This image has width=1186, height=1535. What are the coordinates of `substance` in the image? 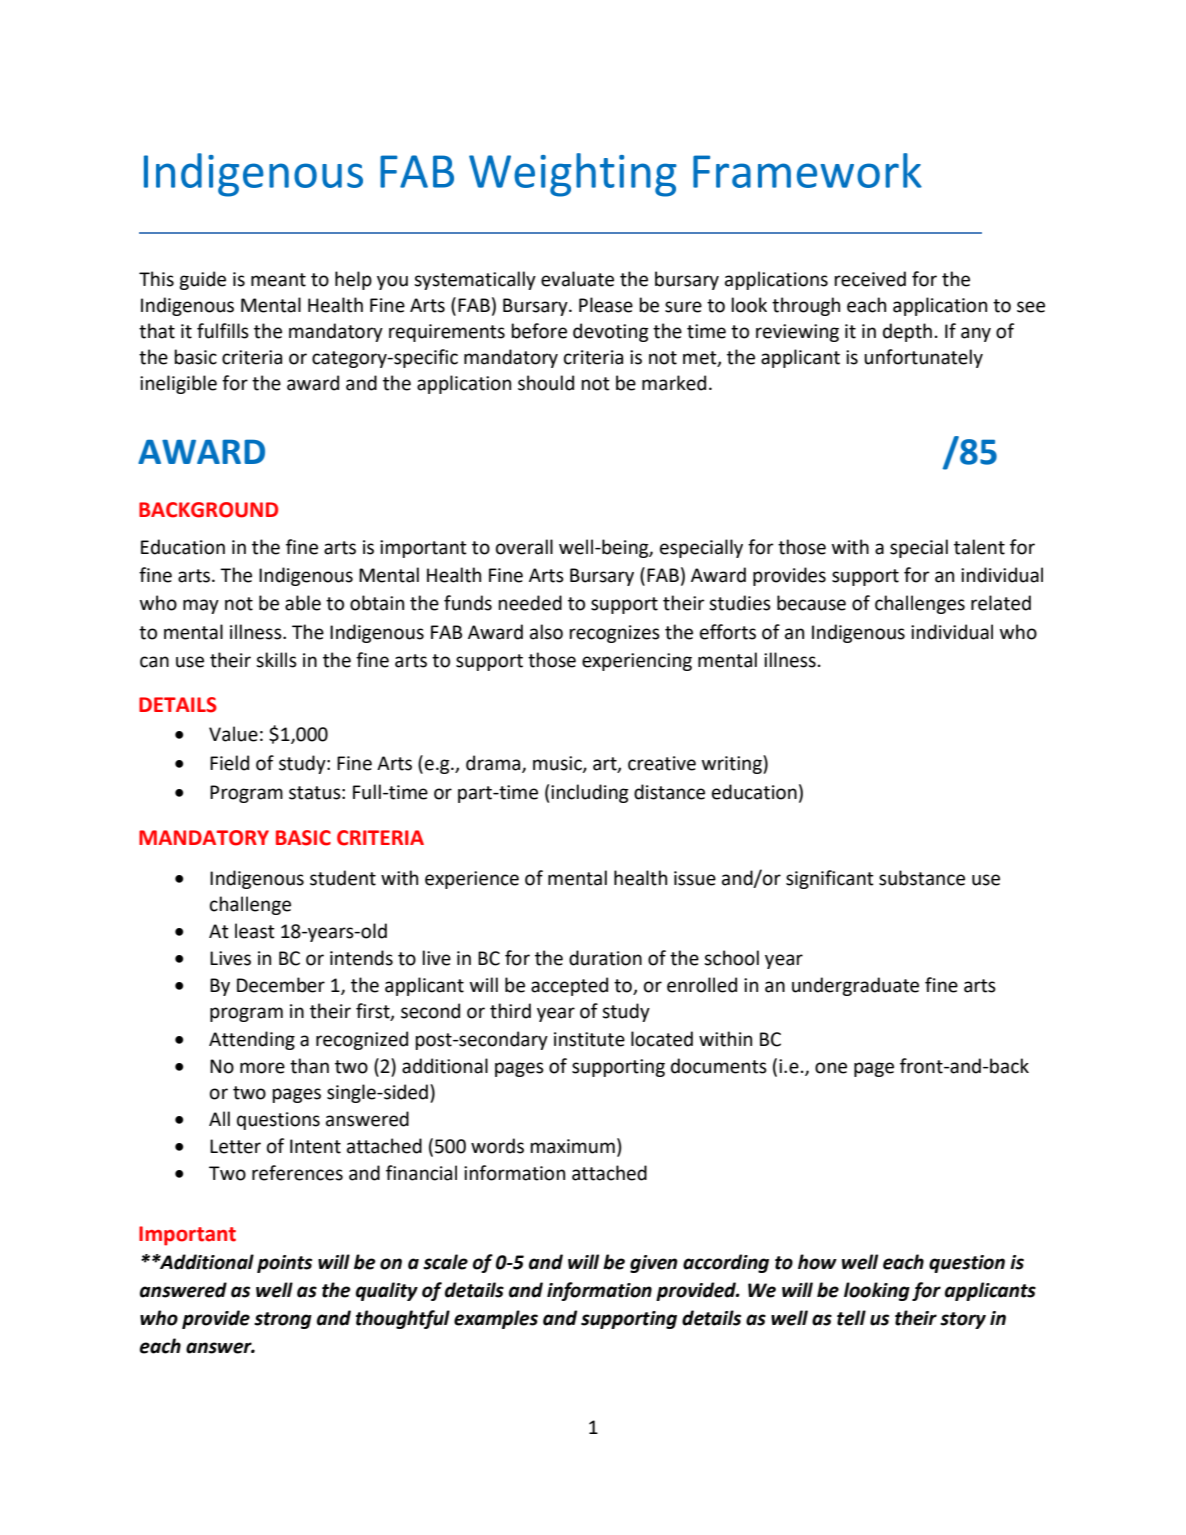 It's located at (922, 878).
